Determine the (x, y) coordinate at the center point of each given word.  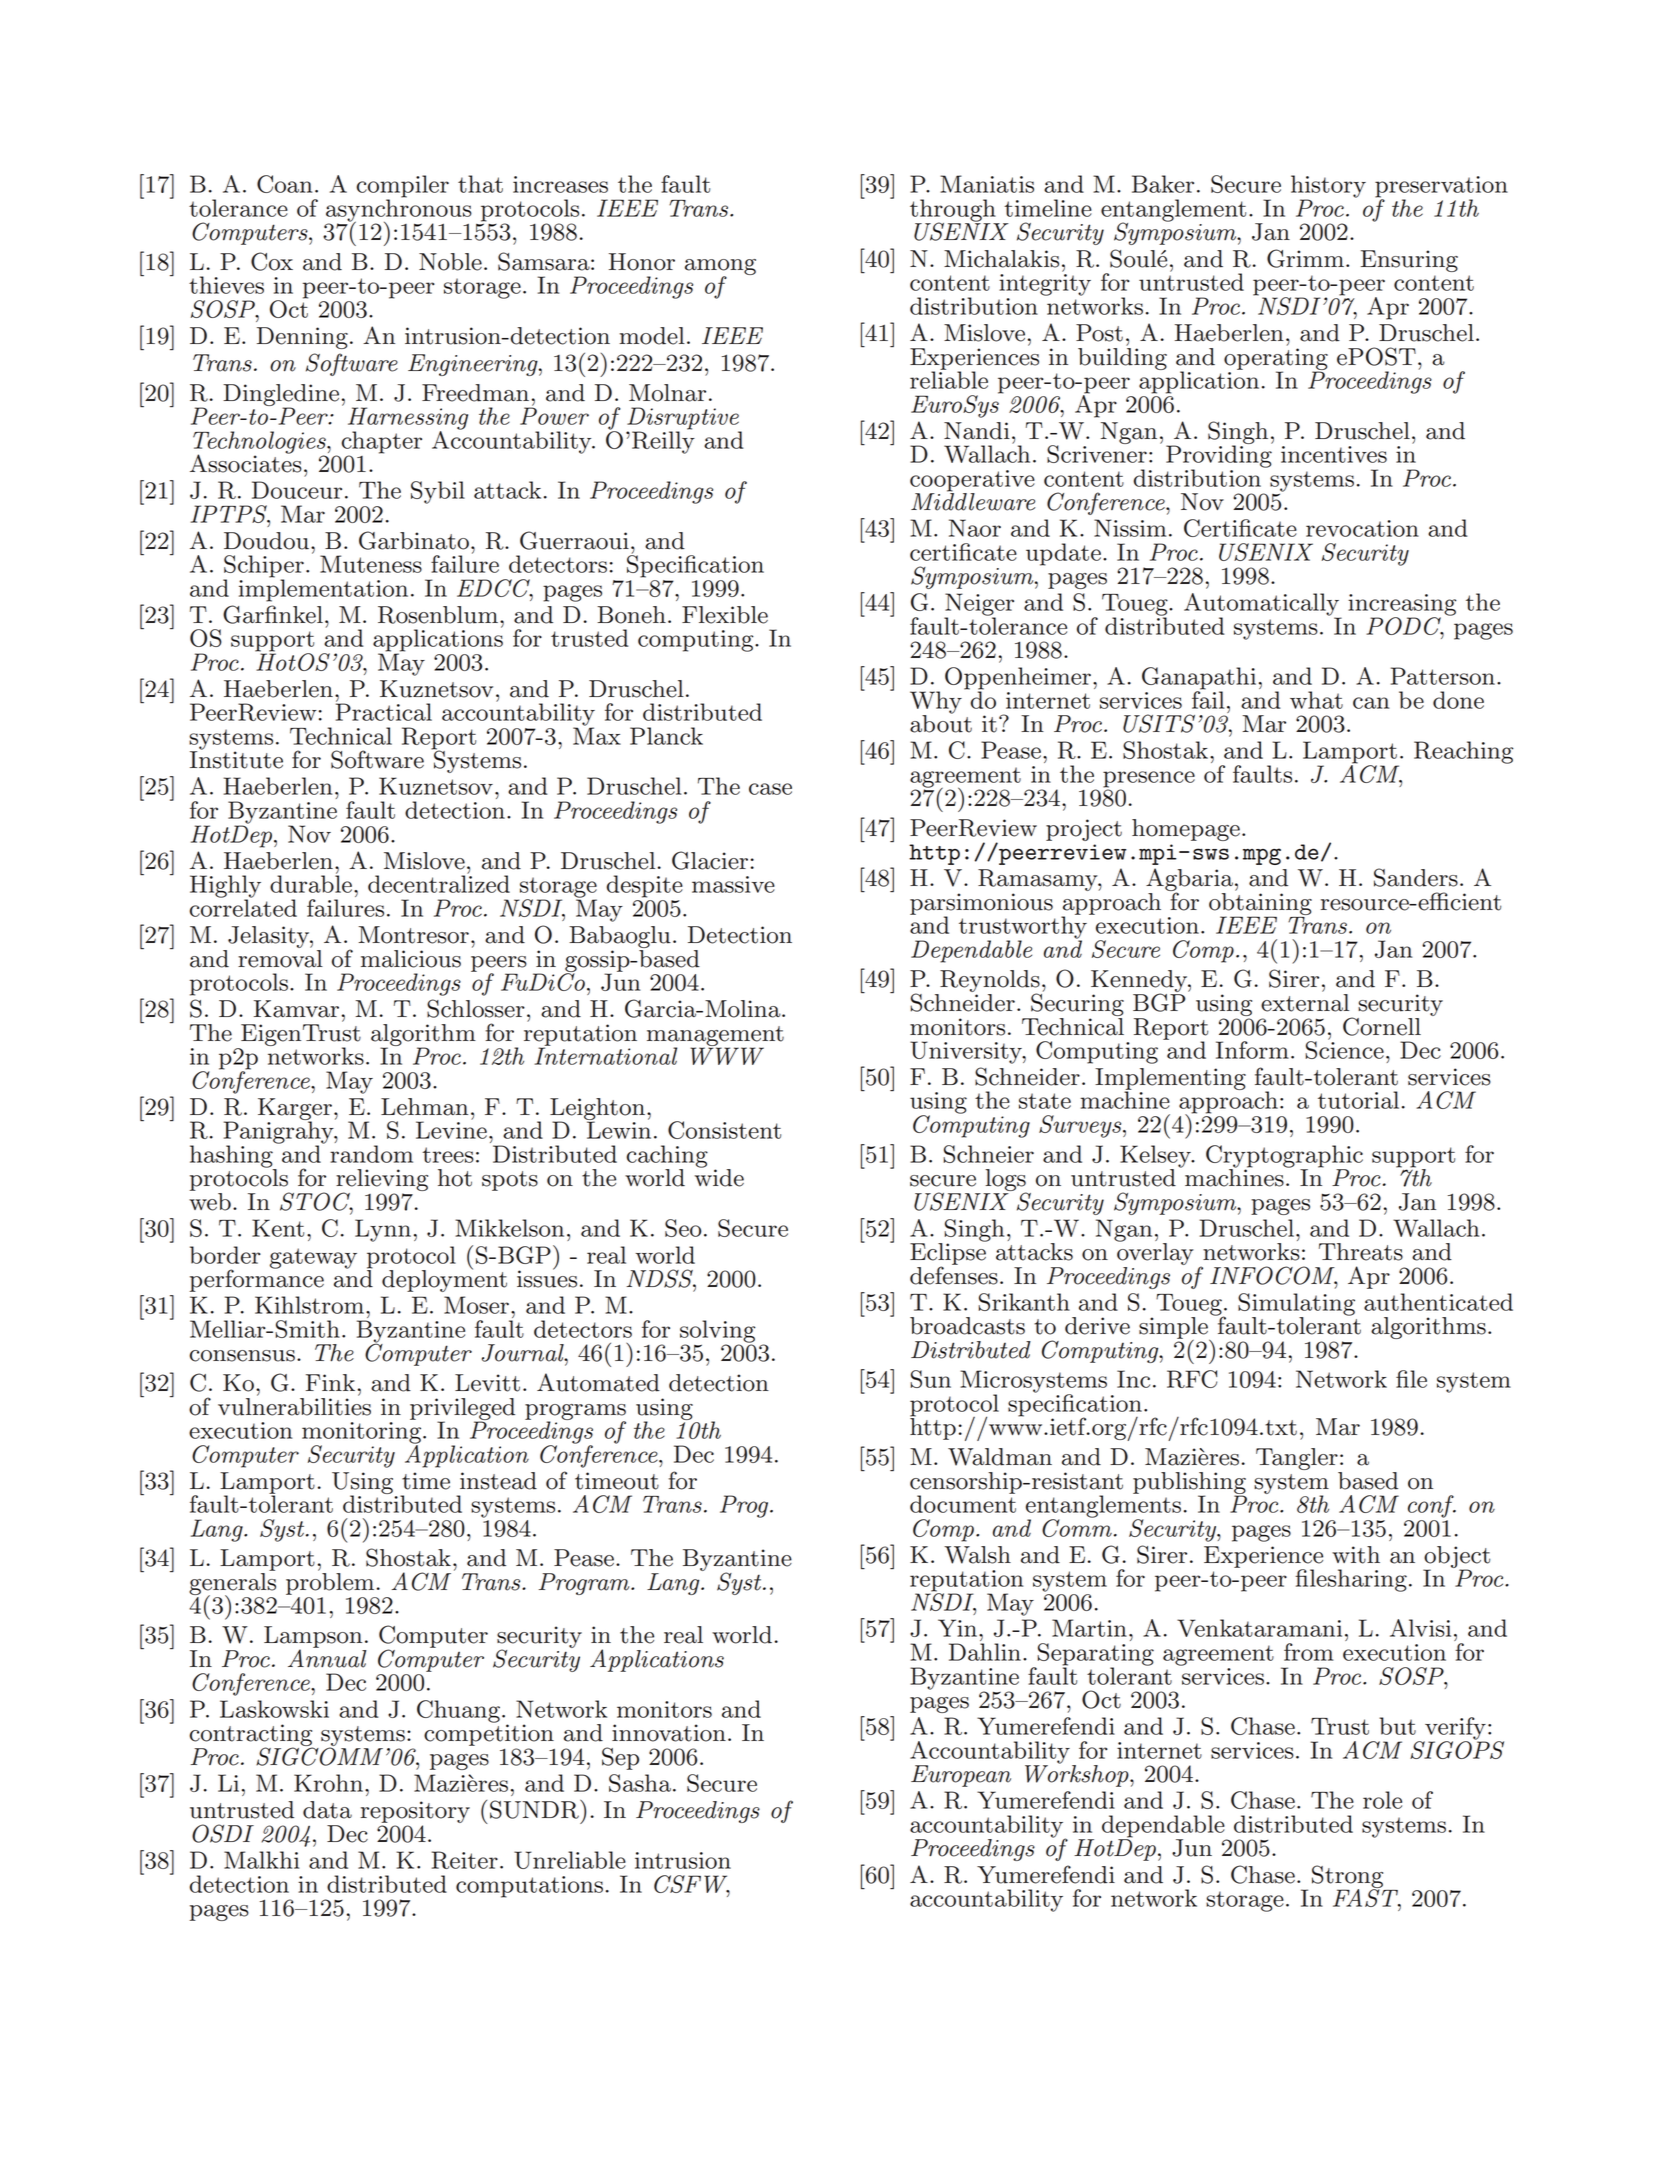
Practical (384, 711)
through (954, 211)
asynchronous (399, 210)
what (1316, 700)
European (961, 1776)
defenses (954, 1274)
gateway (313, 1258)
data (327, 1810)
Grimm (1305, 258)
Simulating (1296, 1305)
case (770, 789)
